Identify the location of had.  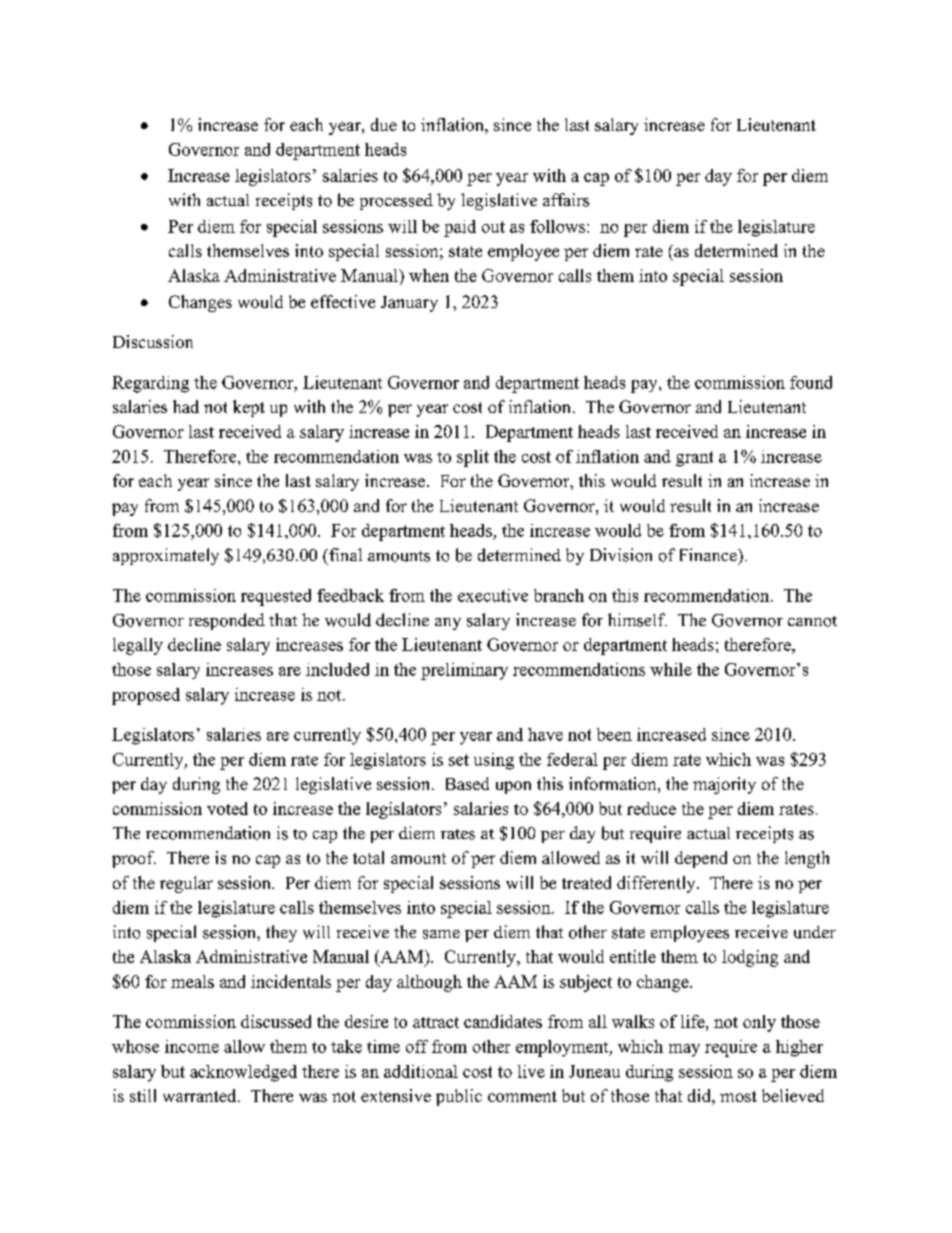
(186, 406).
